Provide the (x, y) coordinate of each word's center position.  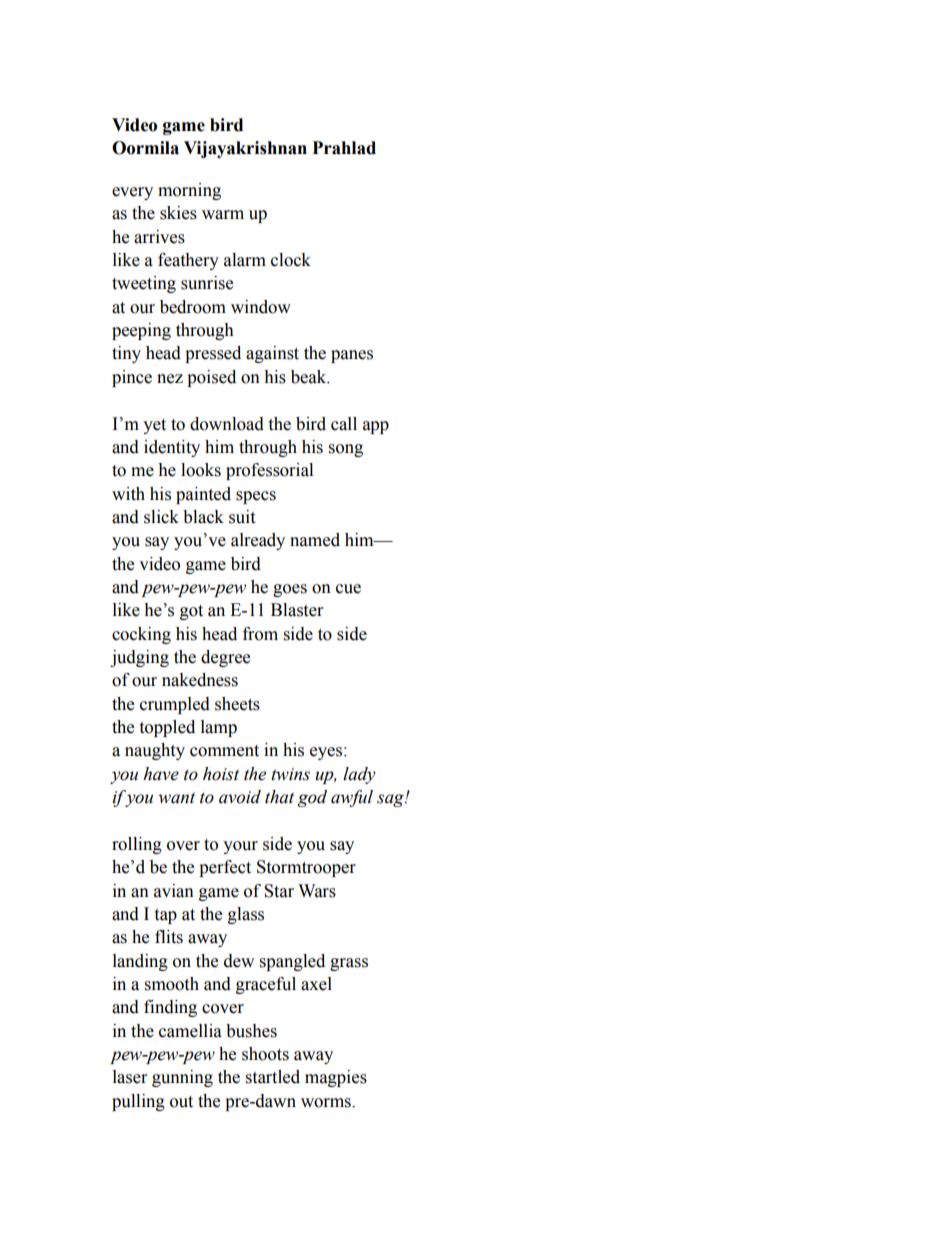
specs (256, 497)
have (161, 774)
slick (161, 517)
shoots (265, 1054)
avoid (240, 797)
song (346, 450)
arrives (159, 237)
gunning (182, 1078)
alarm (245, 260)
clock (291, 260)
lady (359, 775)
